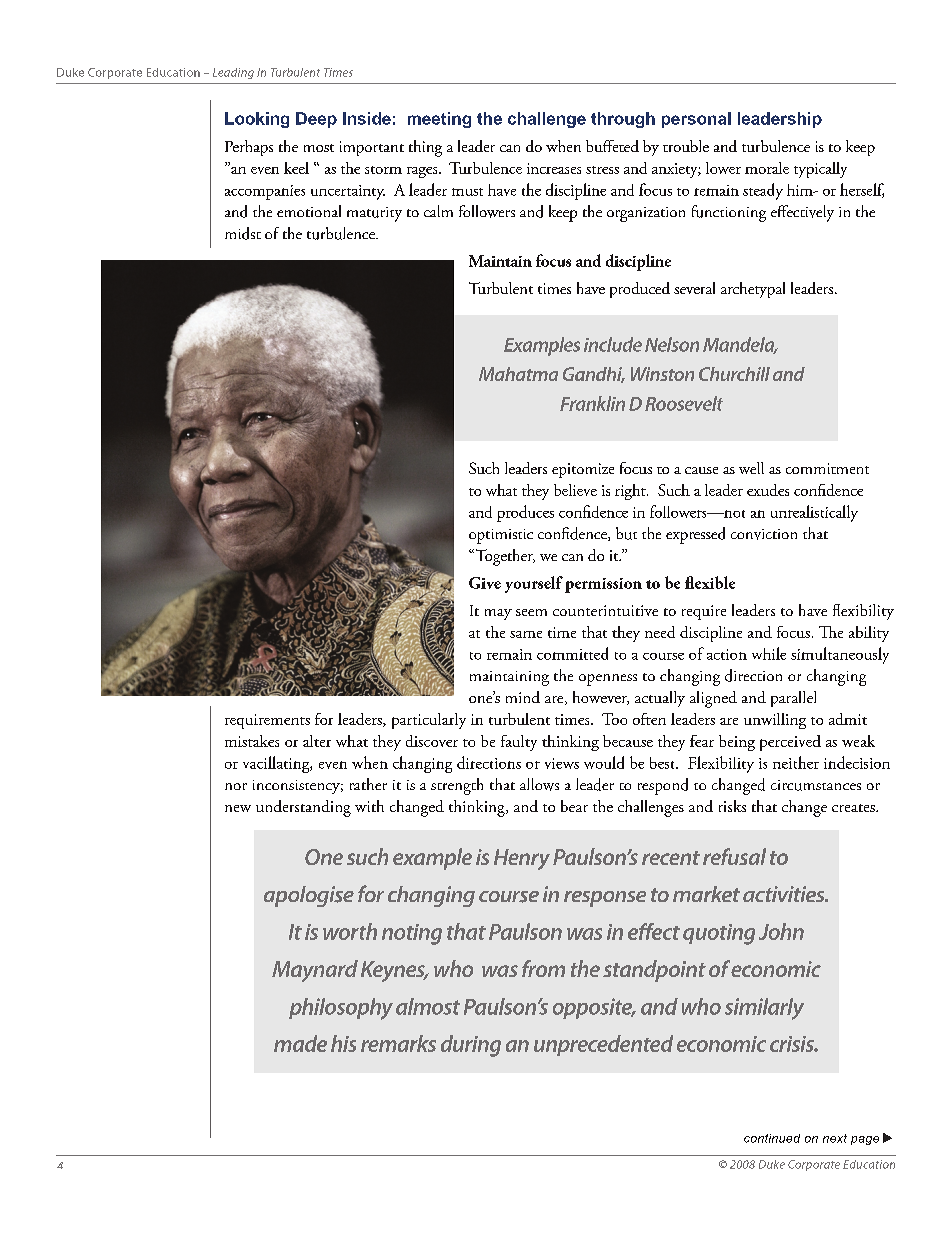 This page has height=1233, width=952. I want to click on parallel, so click(793, 699).
